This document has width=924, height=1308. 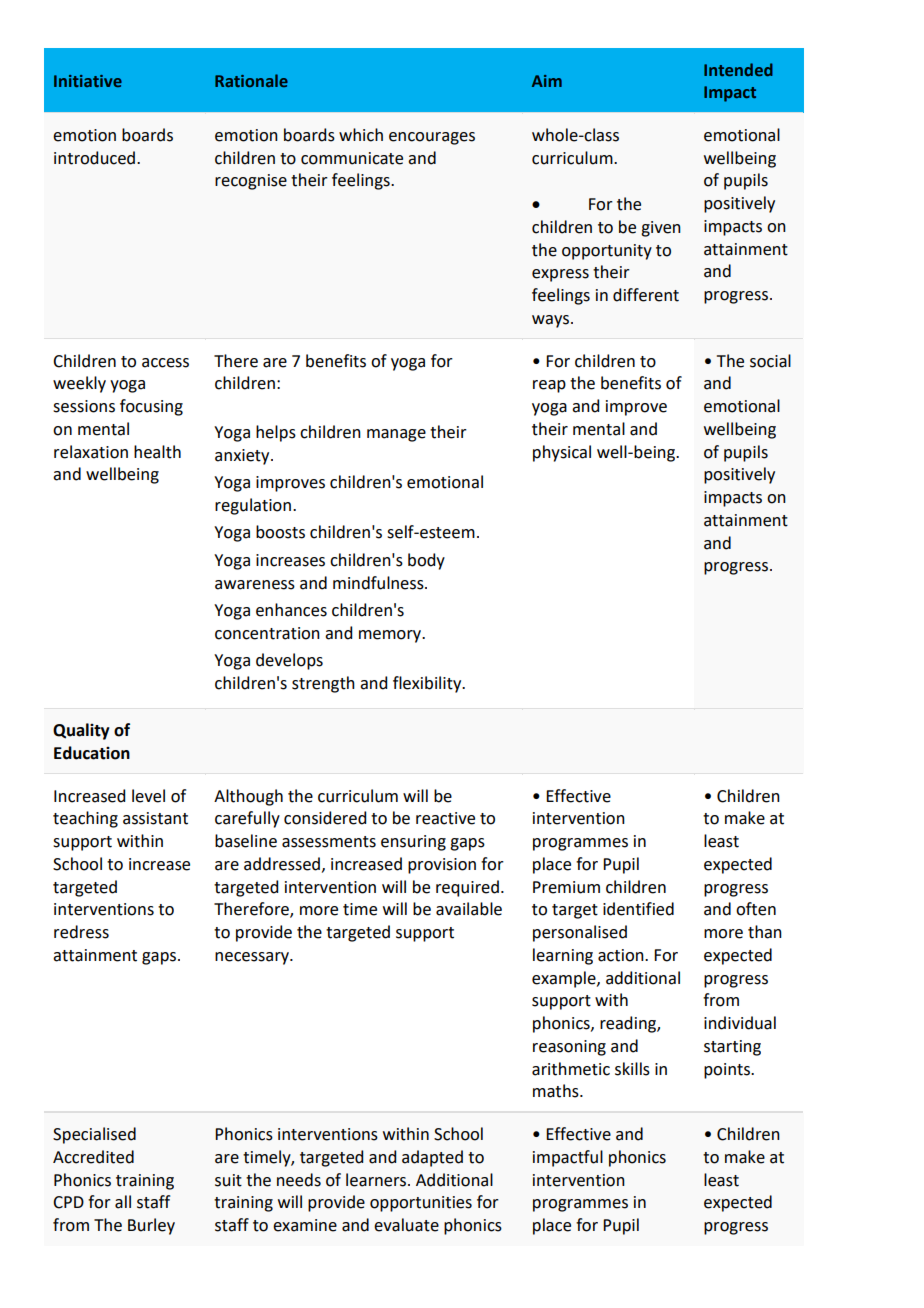 What do you see at coordinates (638, 909) in the document?
I see `identified` at bounding box center [638, 909].
